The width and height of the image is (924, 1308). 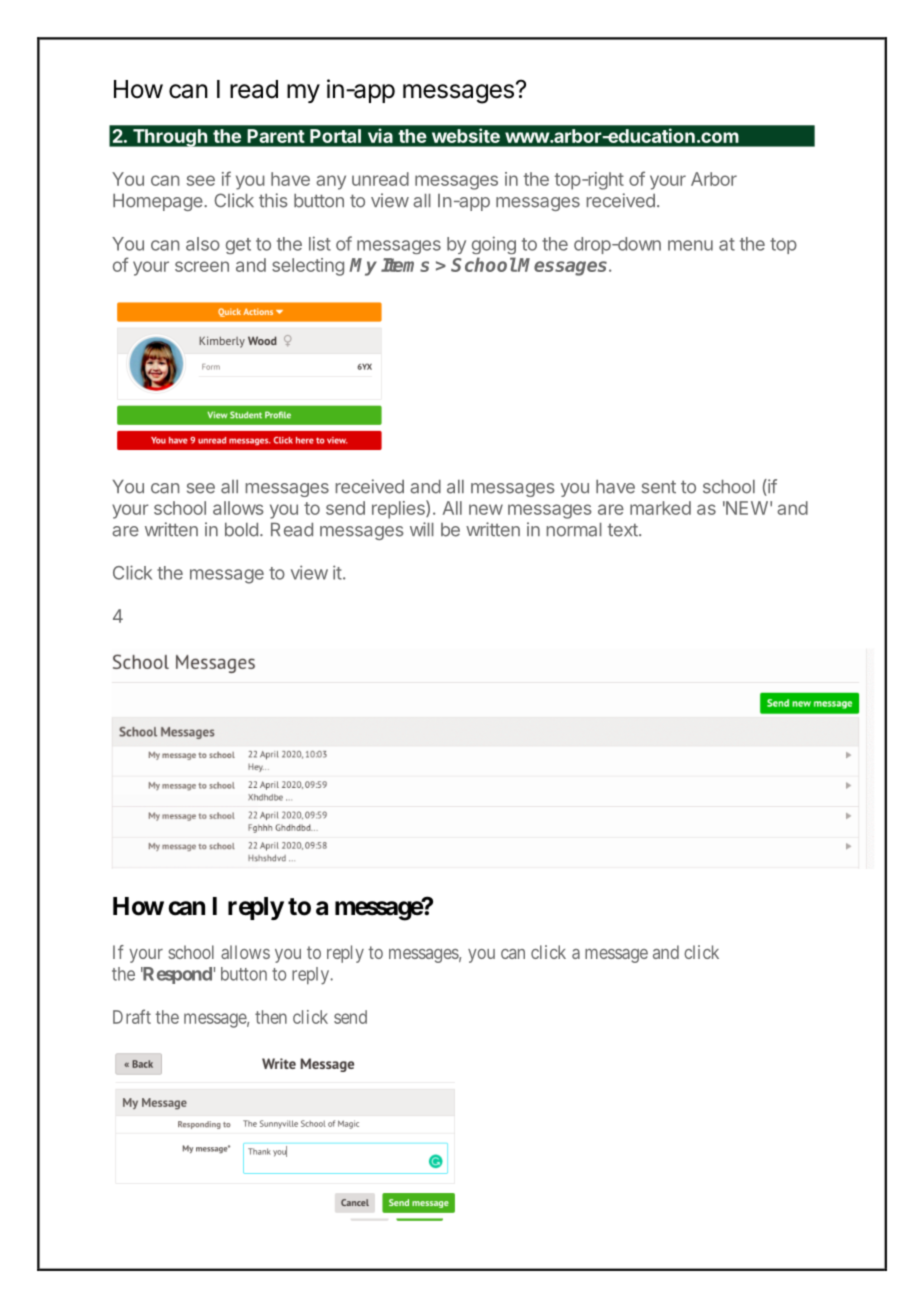 I want to click on will, so click(x=422, y=529).
